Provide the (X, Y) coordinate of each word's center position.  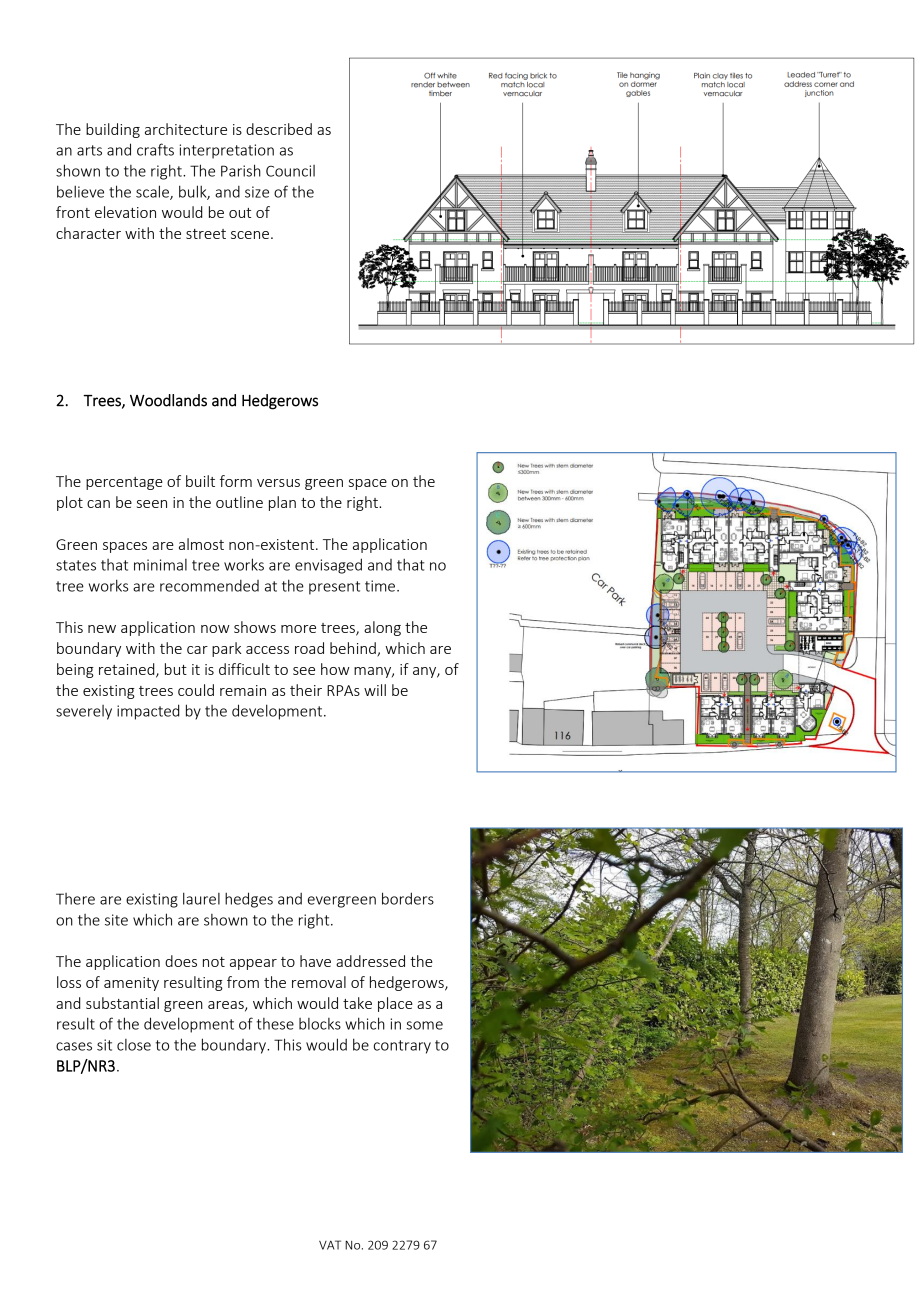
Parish (241, 170)
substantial (122, 1003)
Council (290, 171)
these (275, 1024)
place (395, 1004)
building (113, 130)
